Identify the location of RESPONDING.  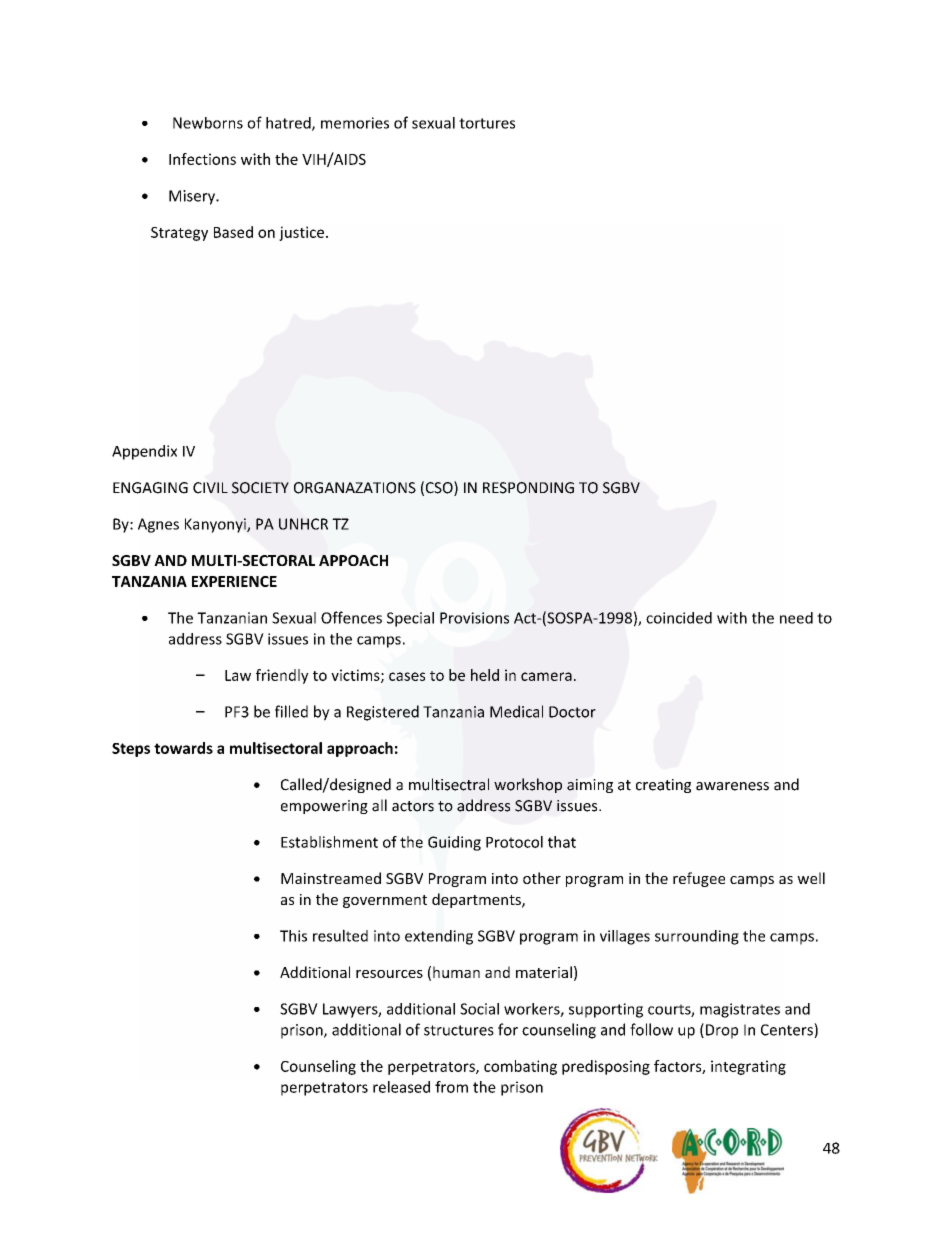
(528, 488).
